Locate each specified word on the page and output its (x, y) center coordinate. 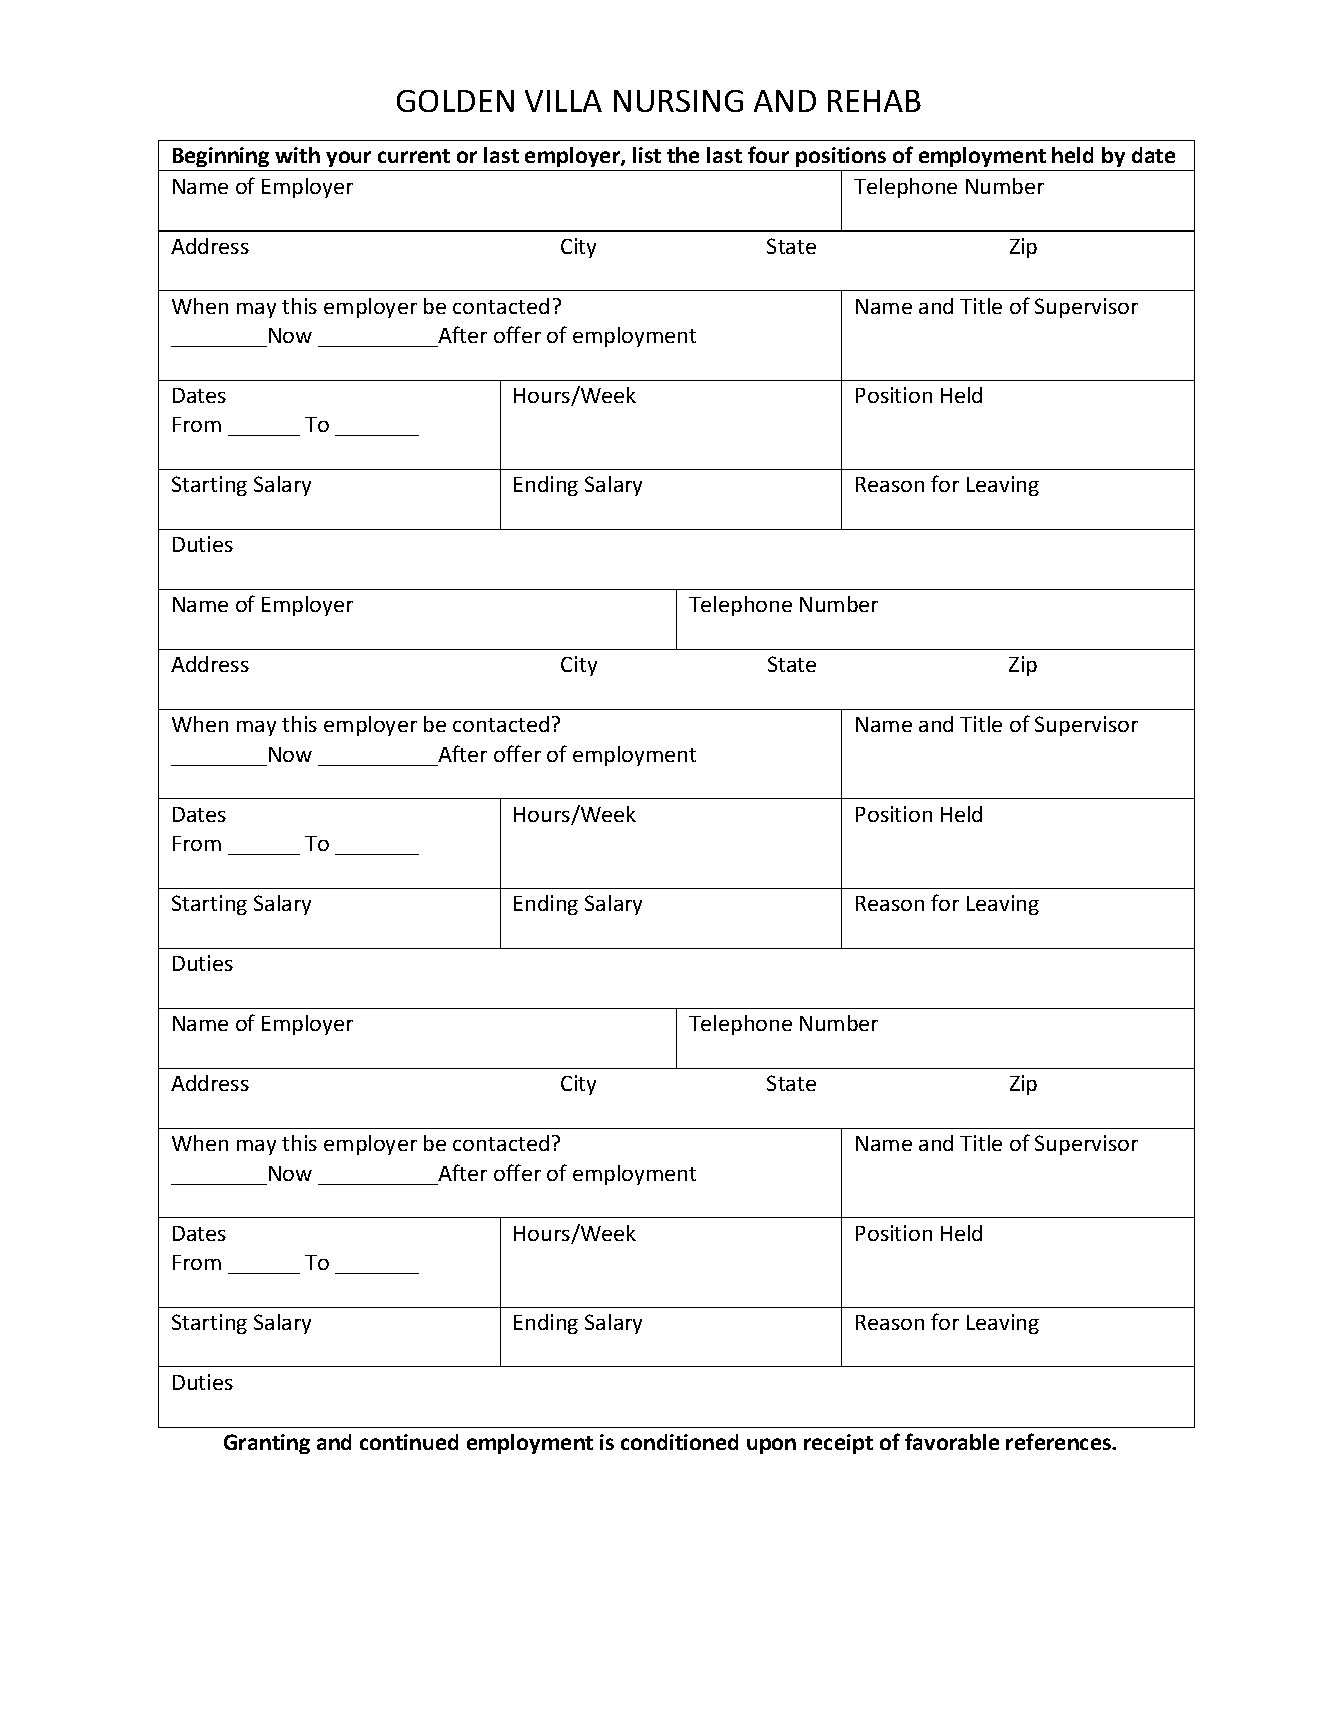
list (647, 155)
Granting (267, 1444)
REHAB (874, 101)
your (349, 161)
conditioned (679, 1442)
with (297, 155)
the (683, 155)
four (768, 154)
